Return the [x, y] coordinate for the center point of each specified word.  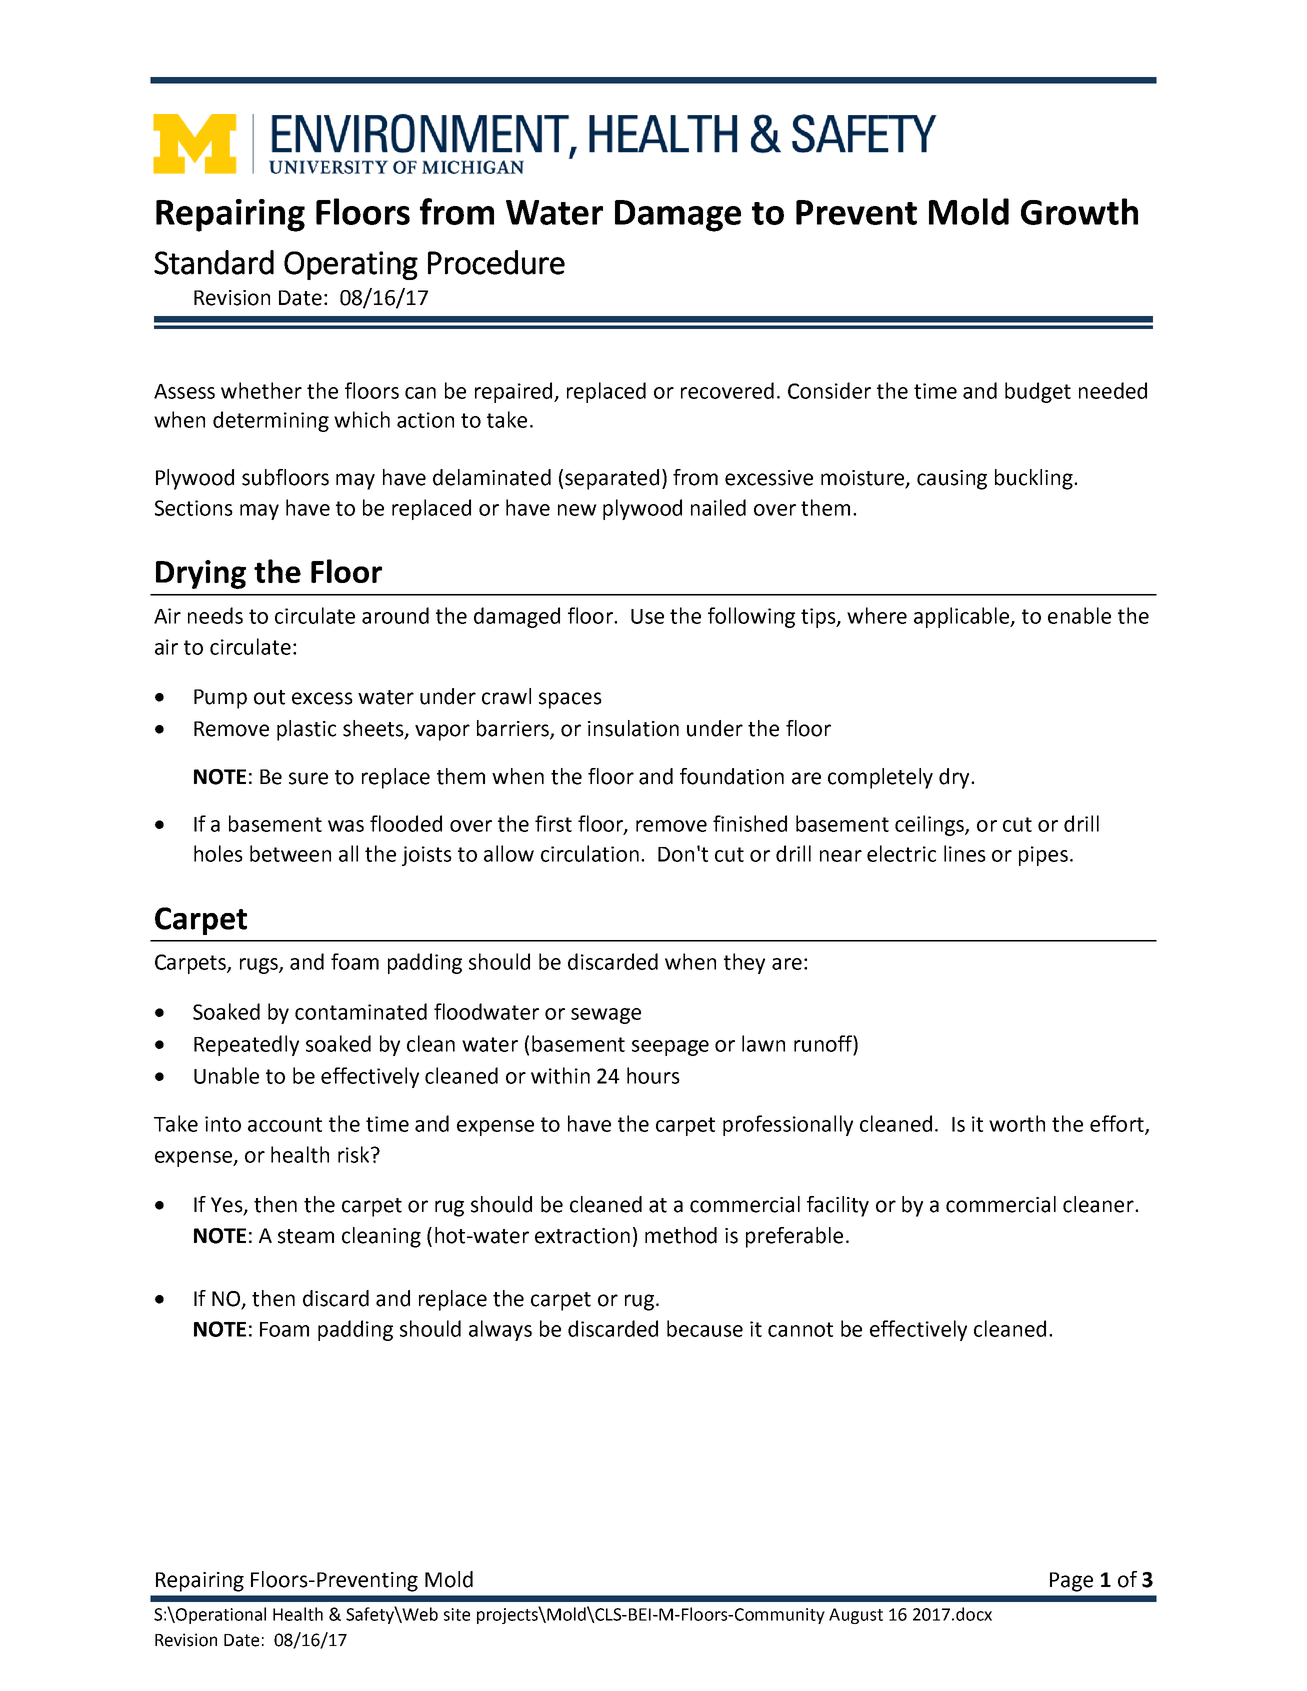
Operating [351, 265]
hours [653, 1075]
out [269, 697]
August [856, 1616]
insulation [633, 728]
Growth [1079, 211]
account [285, 1124]
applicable [963, 617]
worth [1017, 1123]
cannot [800, 1329]
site [457, 1614]
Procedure [496, 262]
